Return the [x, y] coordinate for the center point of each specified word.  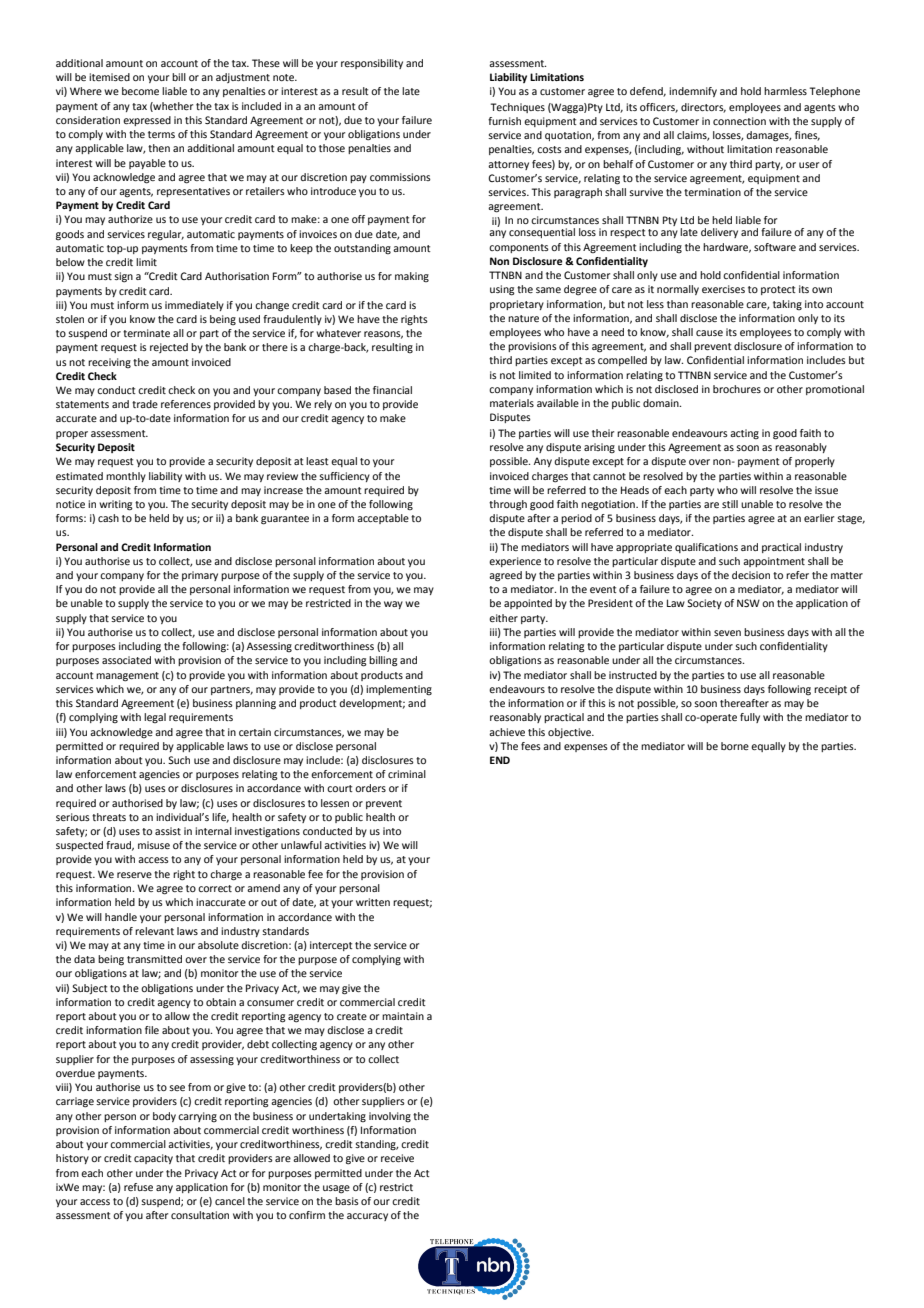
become [140, 91]
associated [126, 660]
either [503, 618]
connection [739, 121]
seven [727, 633]
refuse [138, 1187]
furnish [504, 121]
